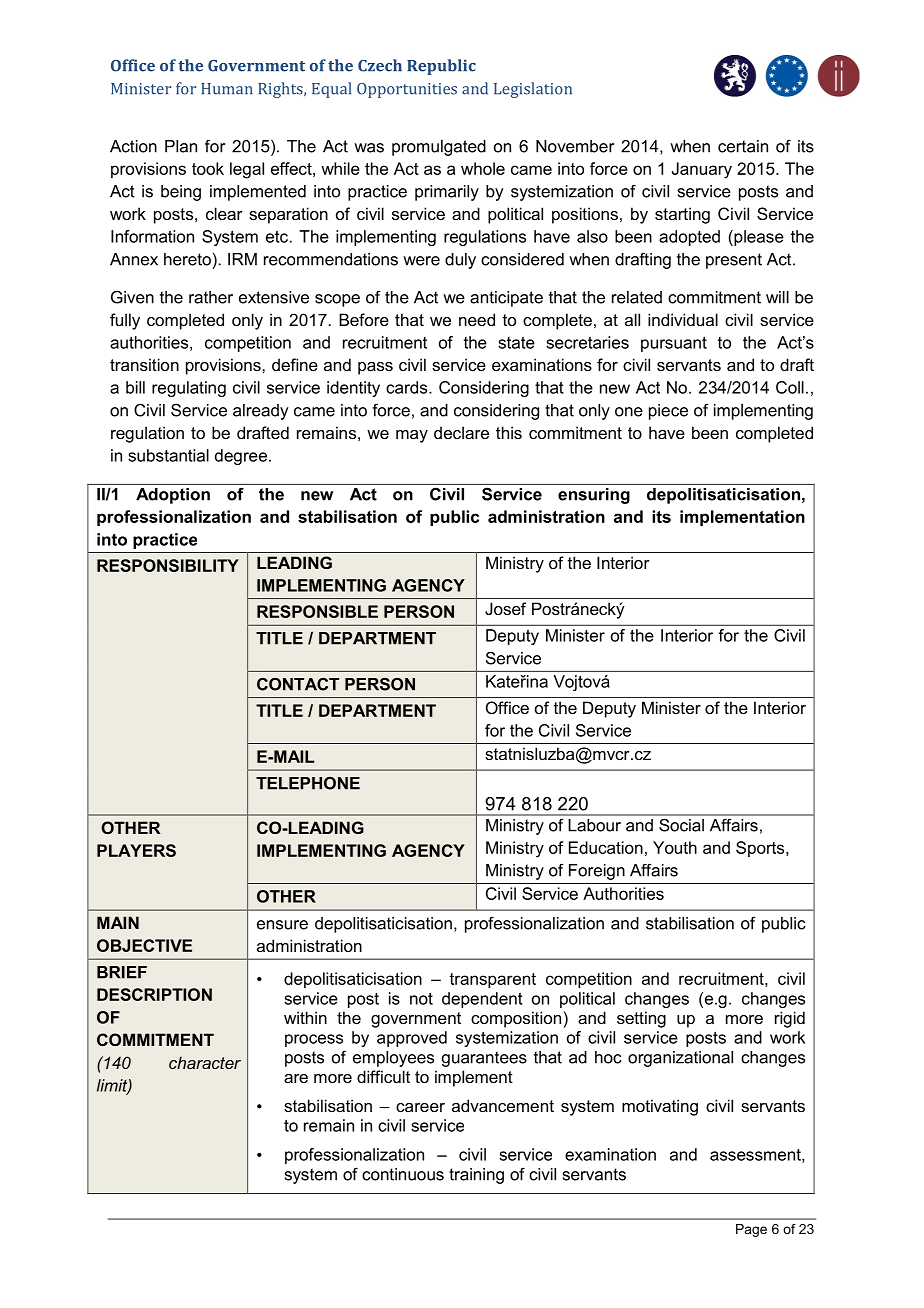  What do you see at coordinates (407, 90) in the screenshot?
I see `Opportunities` at bounding box center [407, 90].
